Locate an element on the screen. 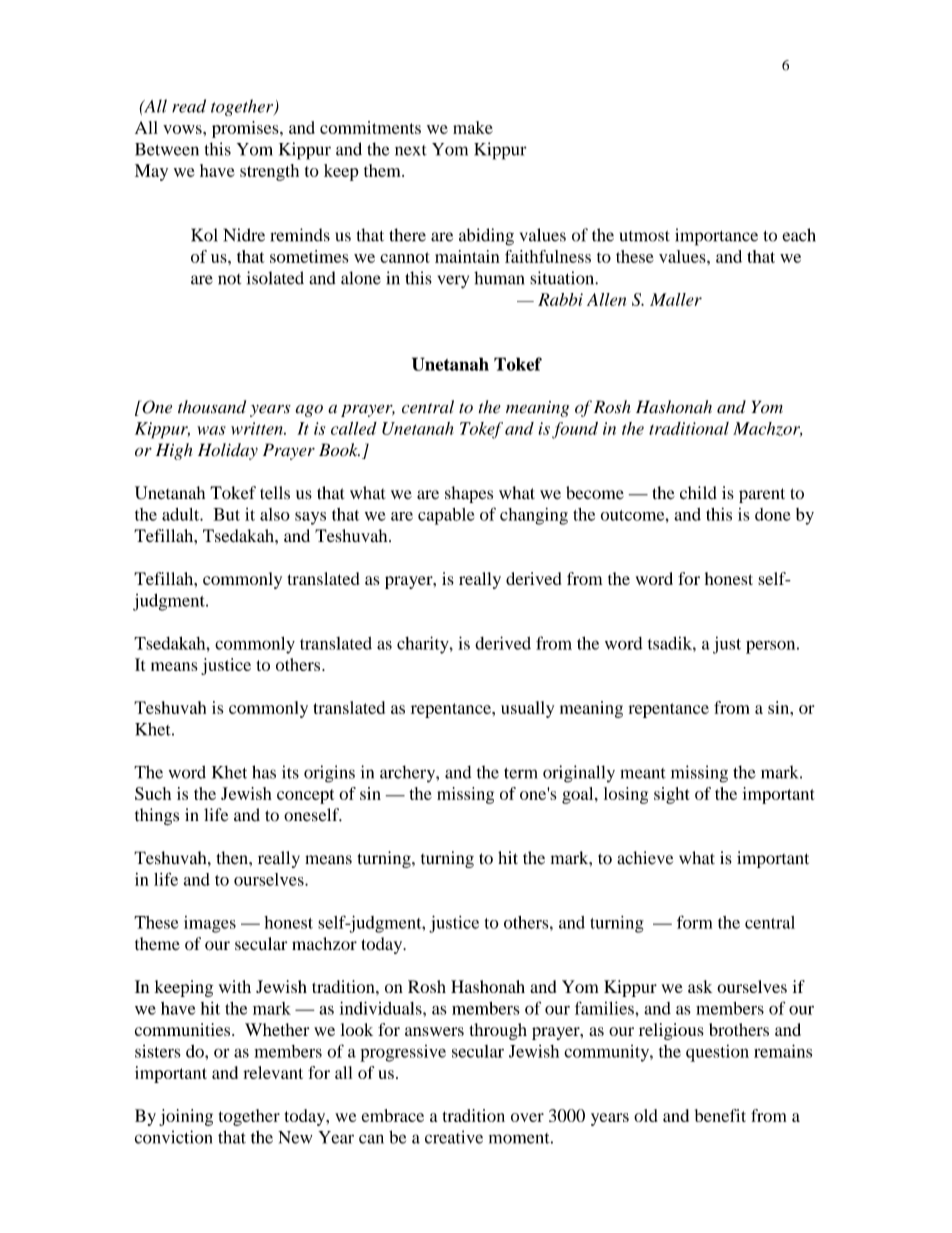  then is located at coordinates (233, 858).
